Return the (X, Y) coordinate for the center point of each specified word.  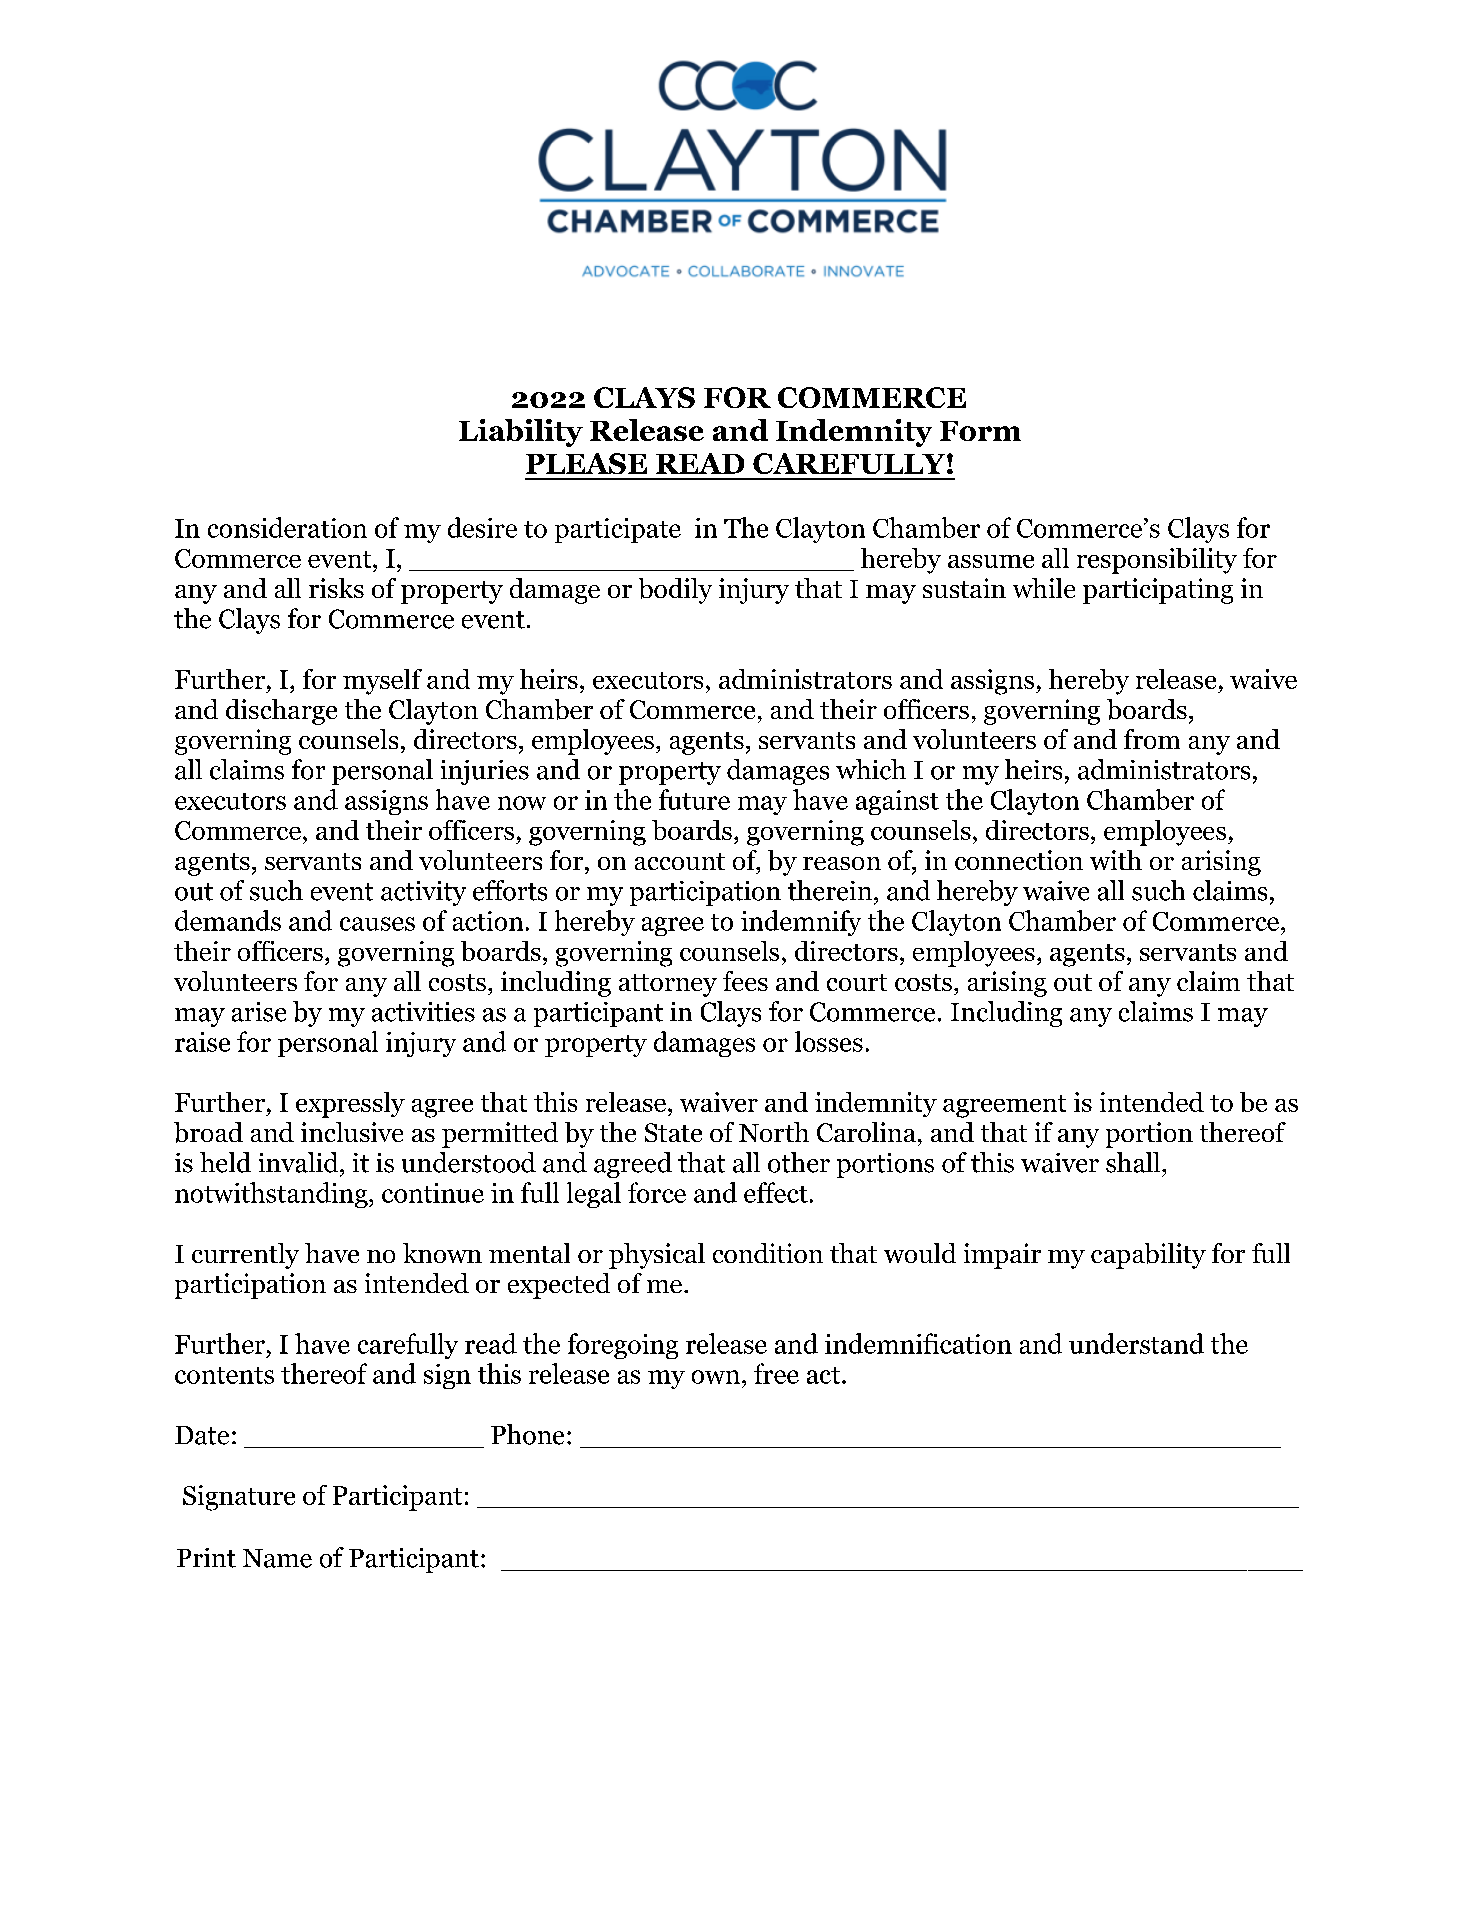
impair (1002, 1256)
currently (245, 1256)
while (1044, 588)
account (680, 861)
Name (277, 1558)
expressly (350, 1105)
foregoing (623, 1346)
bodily (675, 591)
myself (382, 682)
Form (980, 431)
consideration (287, 527)
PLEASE (586, 463)
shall (1134, 1162)
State (673, 1132)
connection (1019, 860)
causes (377, 924)
